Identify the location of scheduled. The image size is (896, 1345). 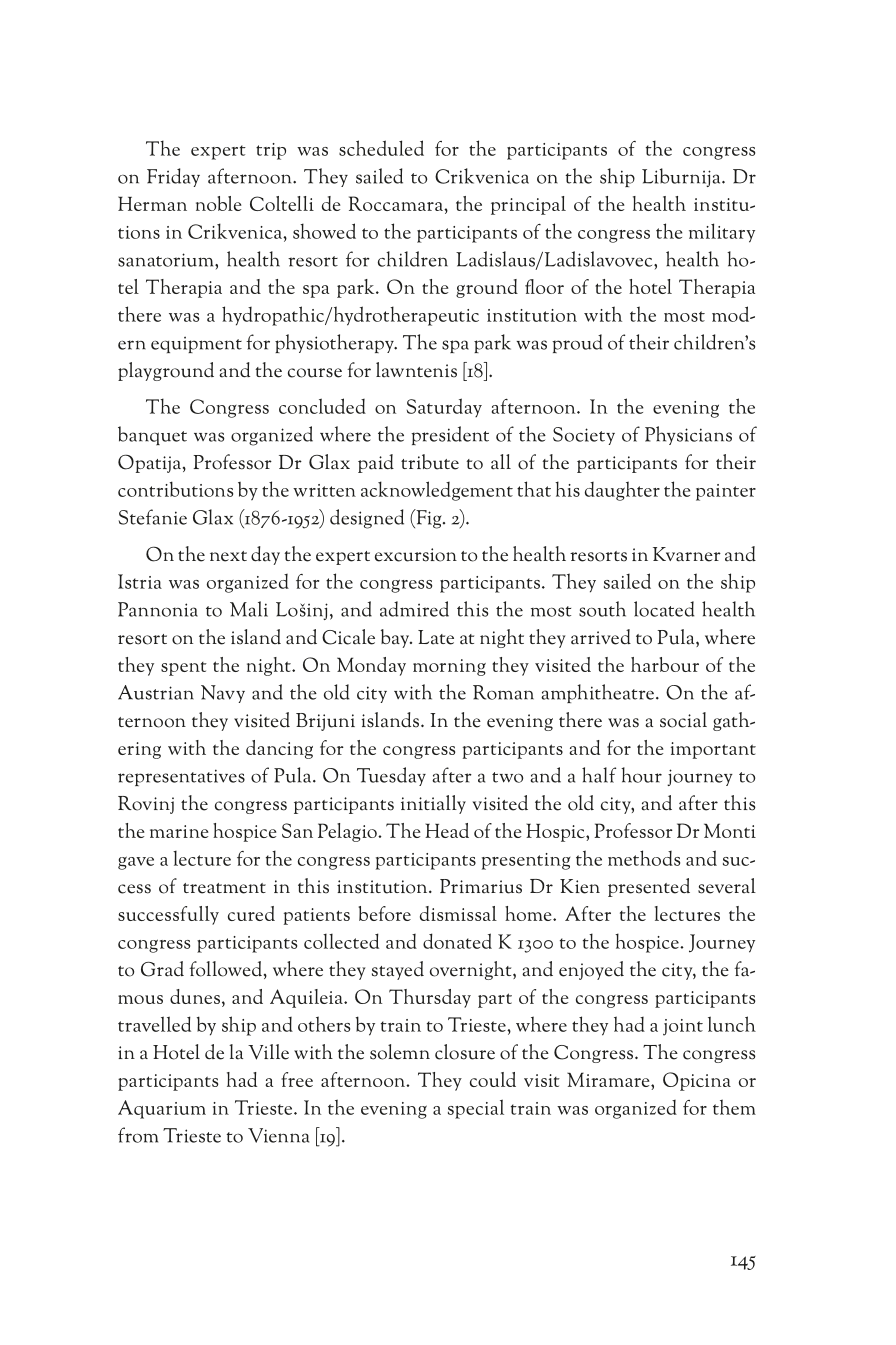
(381, 148).
